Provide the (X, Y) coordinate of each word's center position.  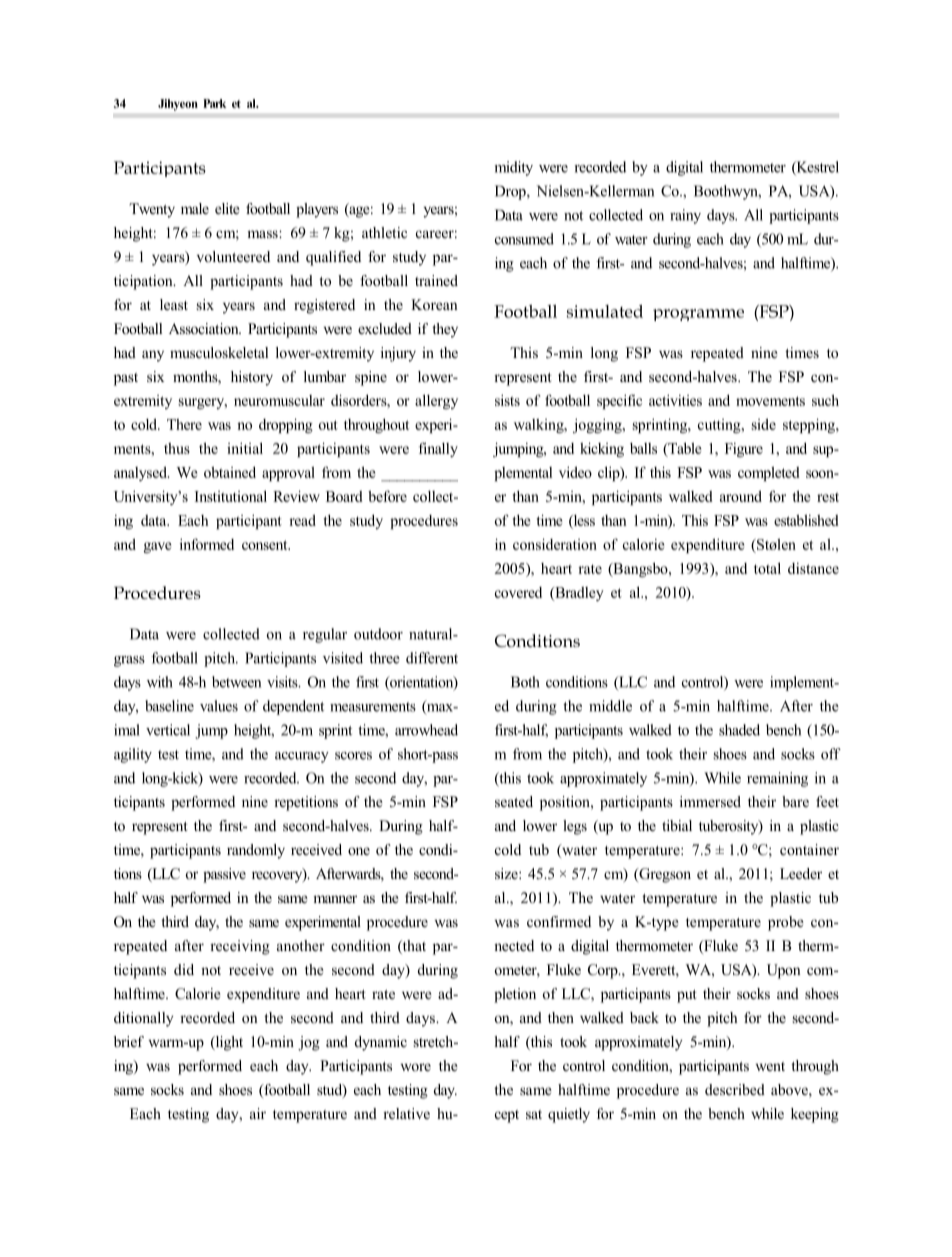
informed (207, 544)
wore (415, 1067)
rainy (685, 216)
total (767, 568)
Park (214, 103)
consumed (524, 239)
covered (518, 592)
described (735, 1089)
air (258, 1113)
